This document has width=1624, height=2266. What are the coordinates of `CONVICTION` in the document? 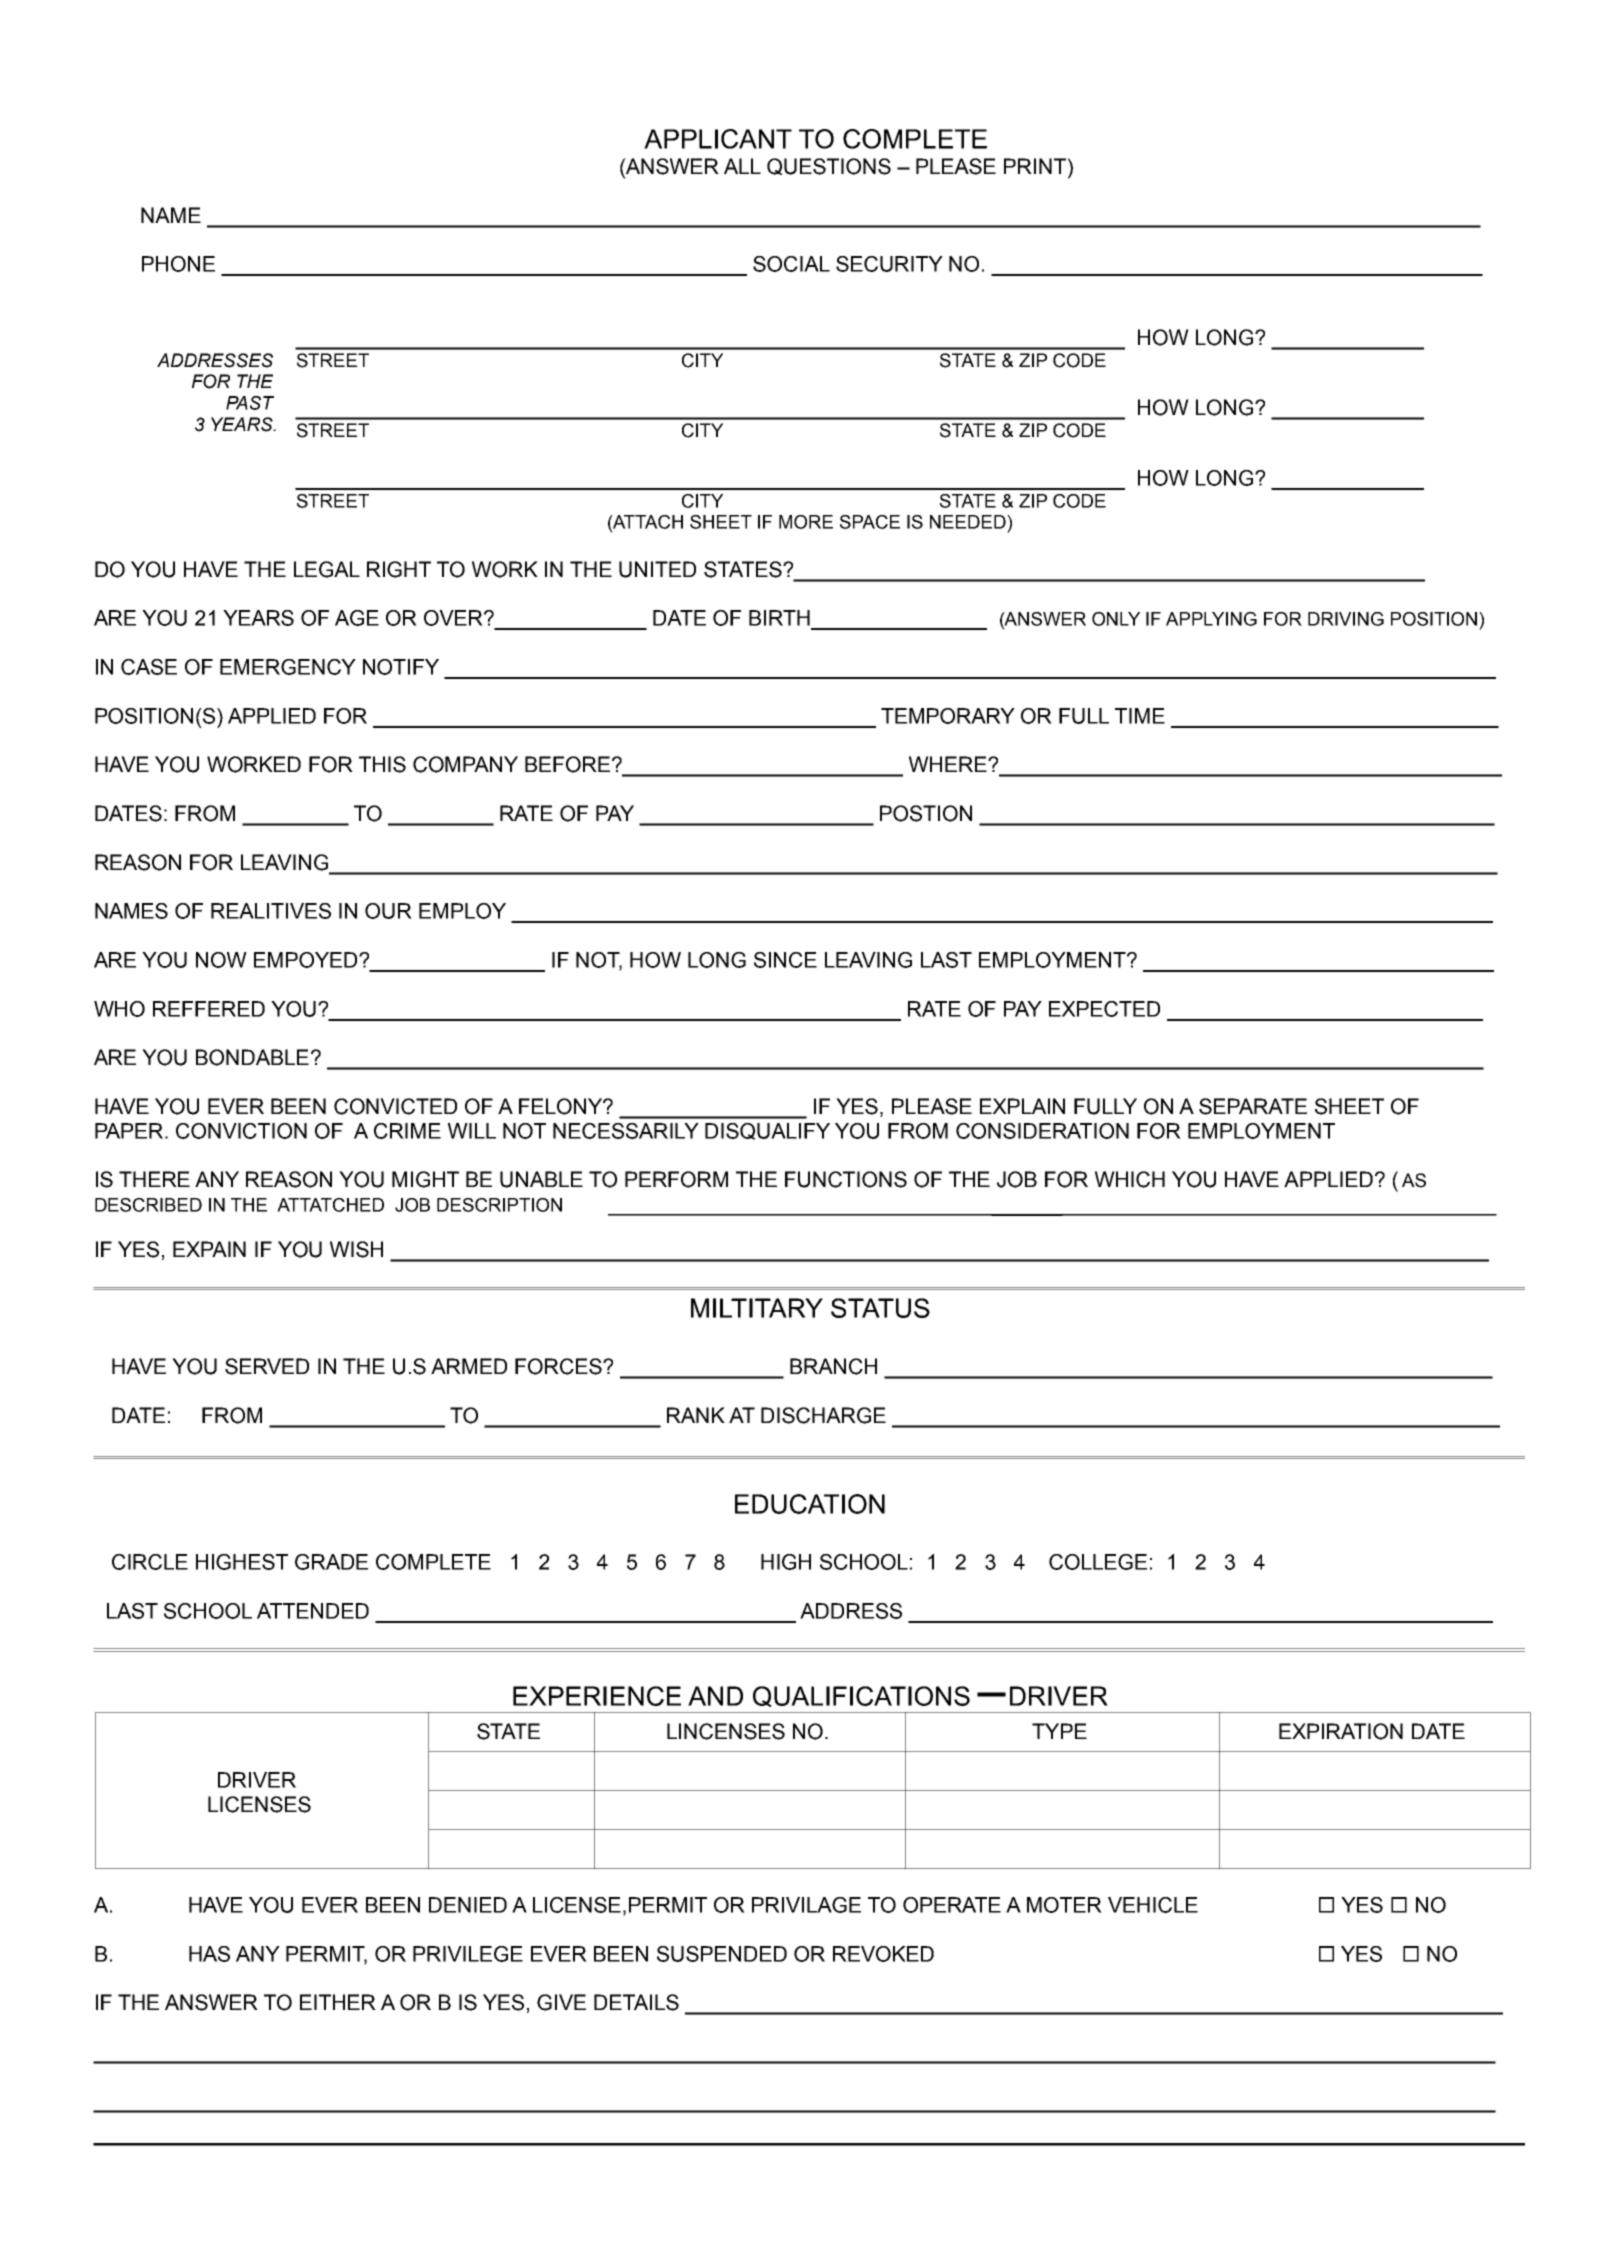 It's located at (241, 1131).
